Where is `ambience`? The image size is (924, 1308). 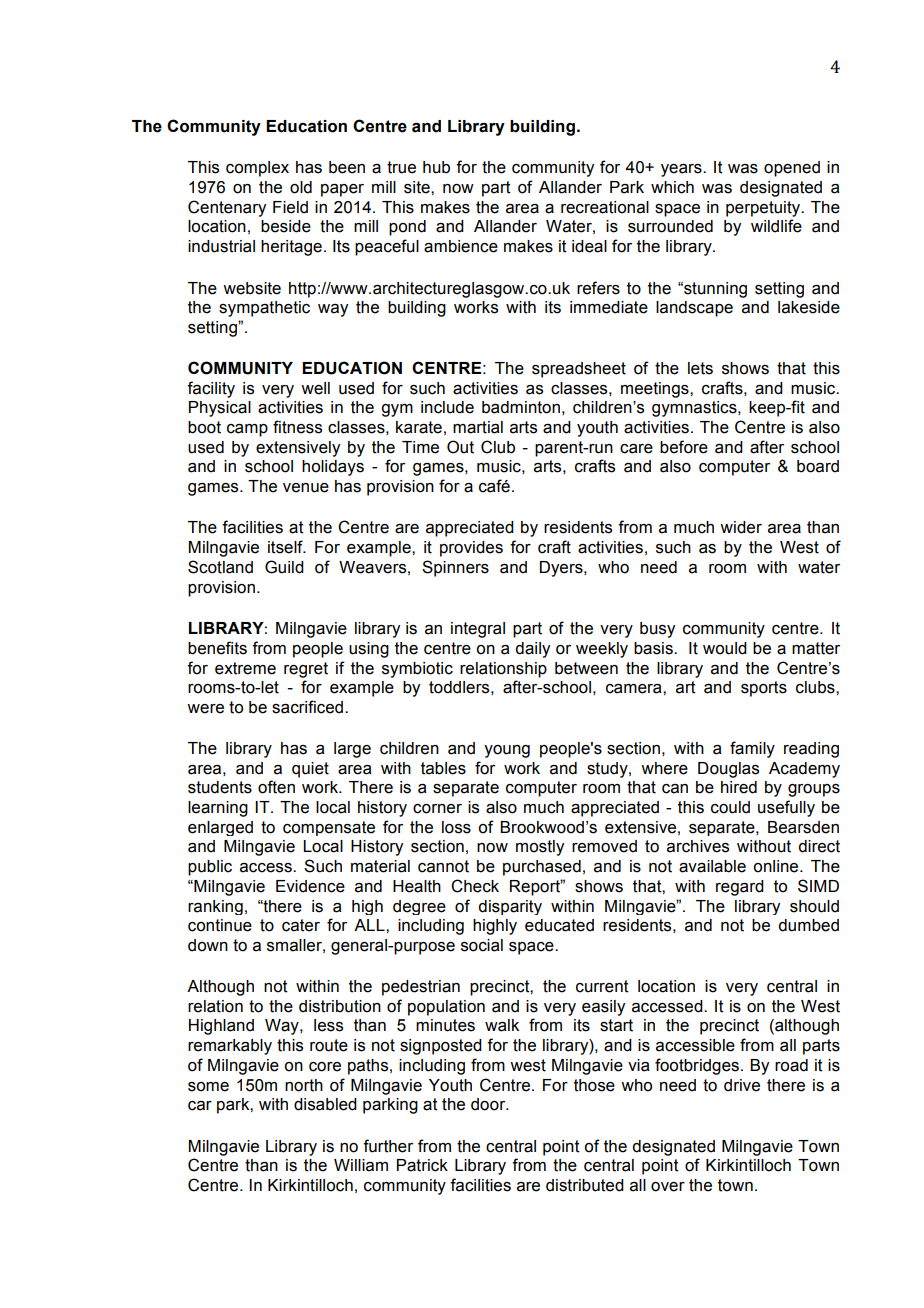 ambience is located at coordinates (461, 246).
